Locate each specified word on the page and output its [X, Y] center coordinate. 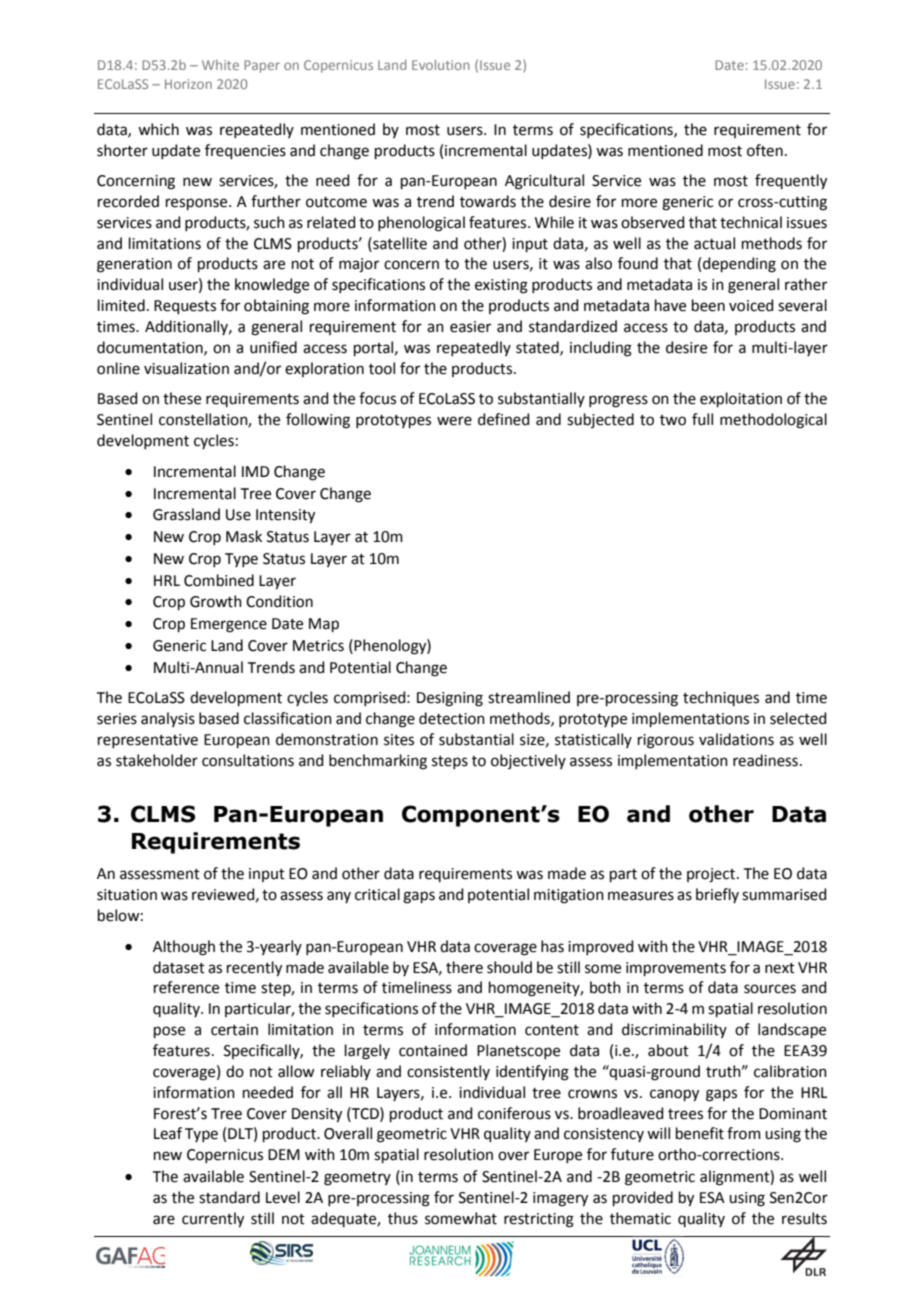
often [765, 150]
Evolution [441, 65]
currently [213, 1220]
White [220, 65]
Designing [450, 699]
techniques [721, 698]
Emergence [229, 625]
